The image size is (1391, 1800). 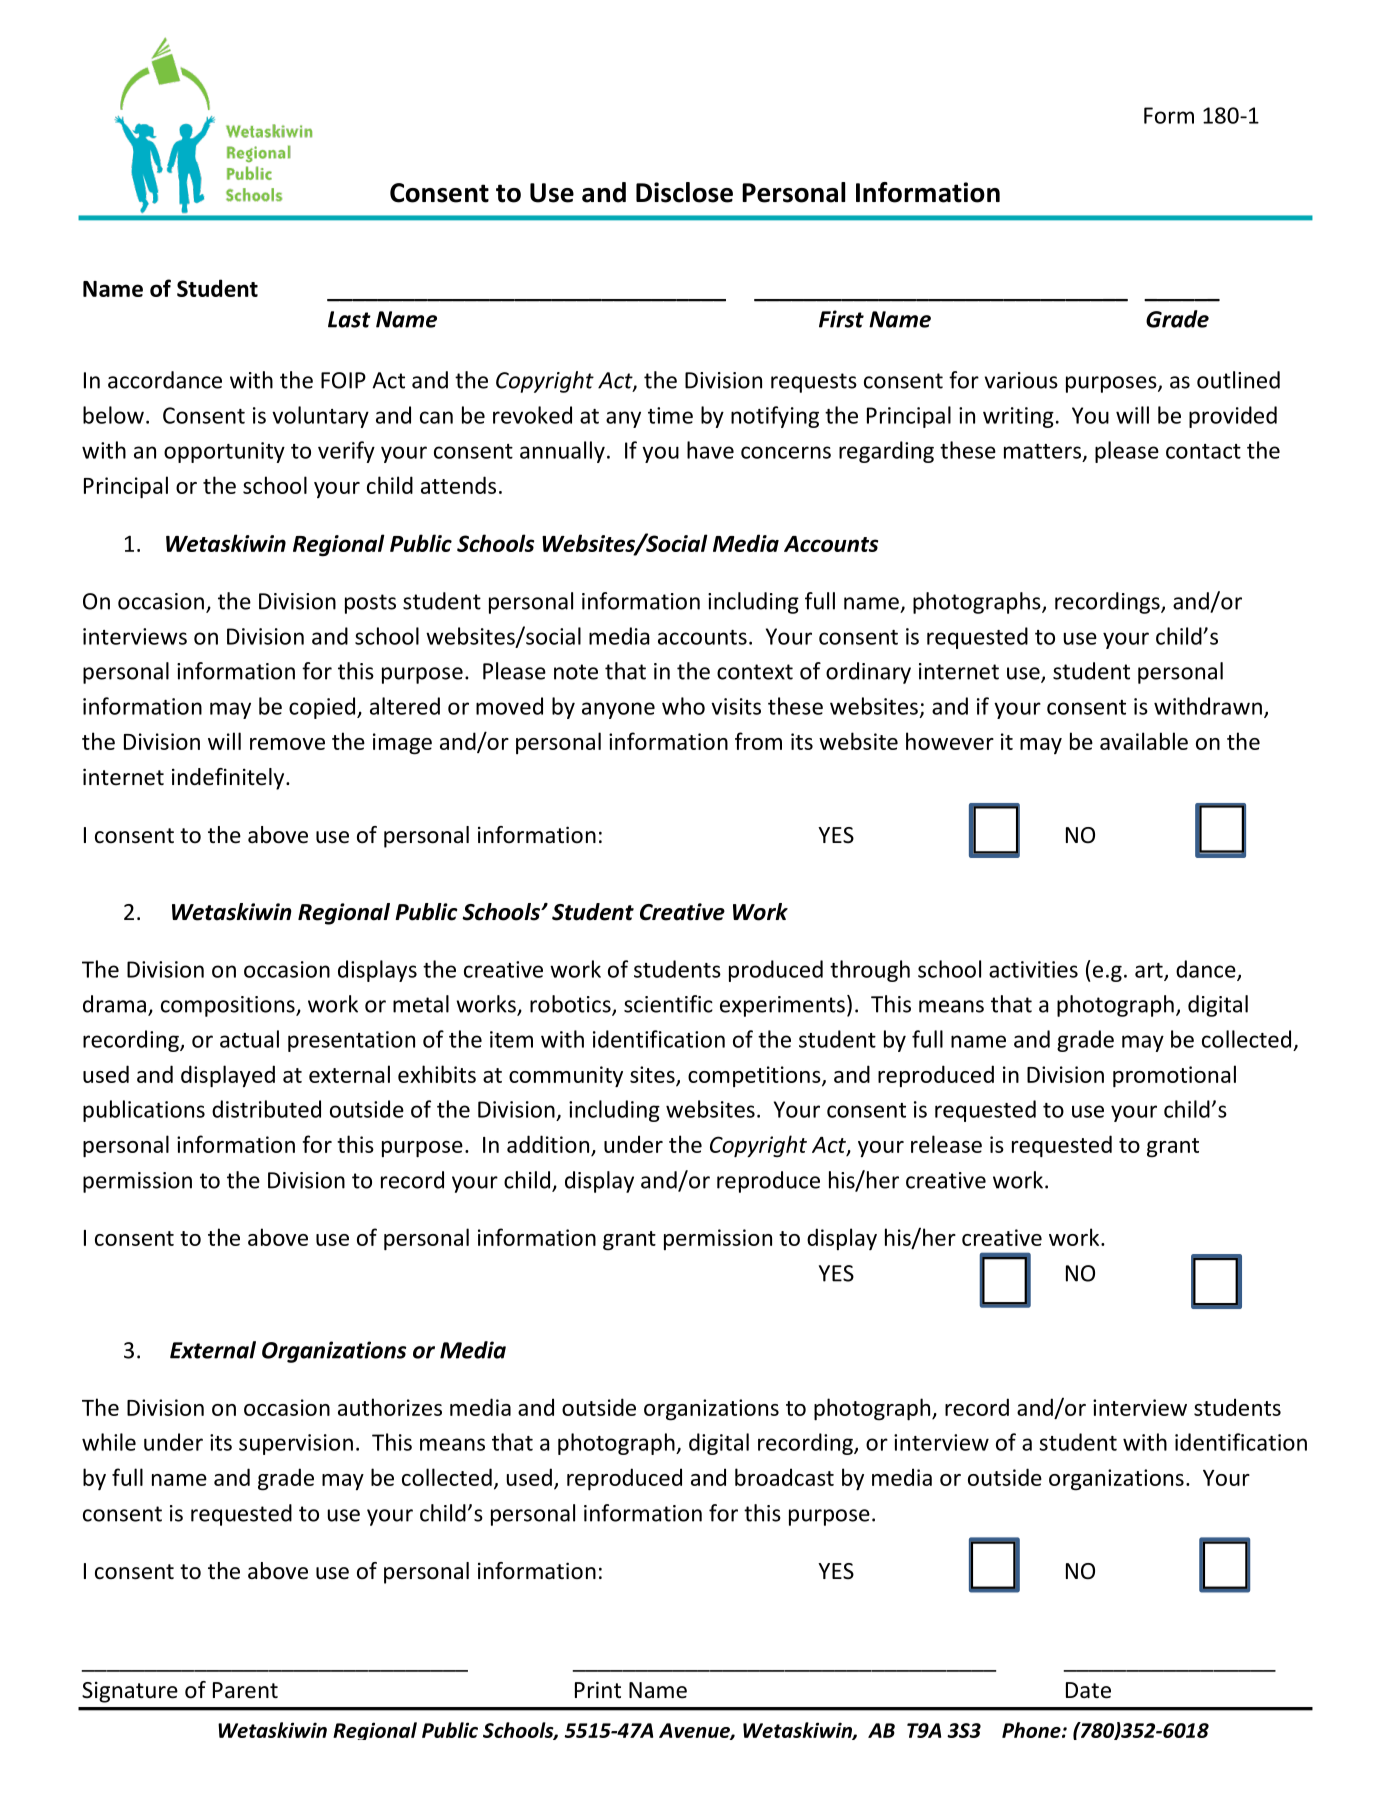 What do you see at coordinates (668, 1004) in the screenshot?
I see `scientific` at bounding box center [668, 1004].
